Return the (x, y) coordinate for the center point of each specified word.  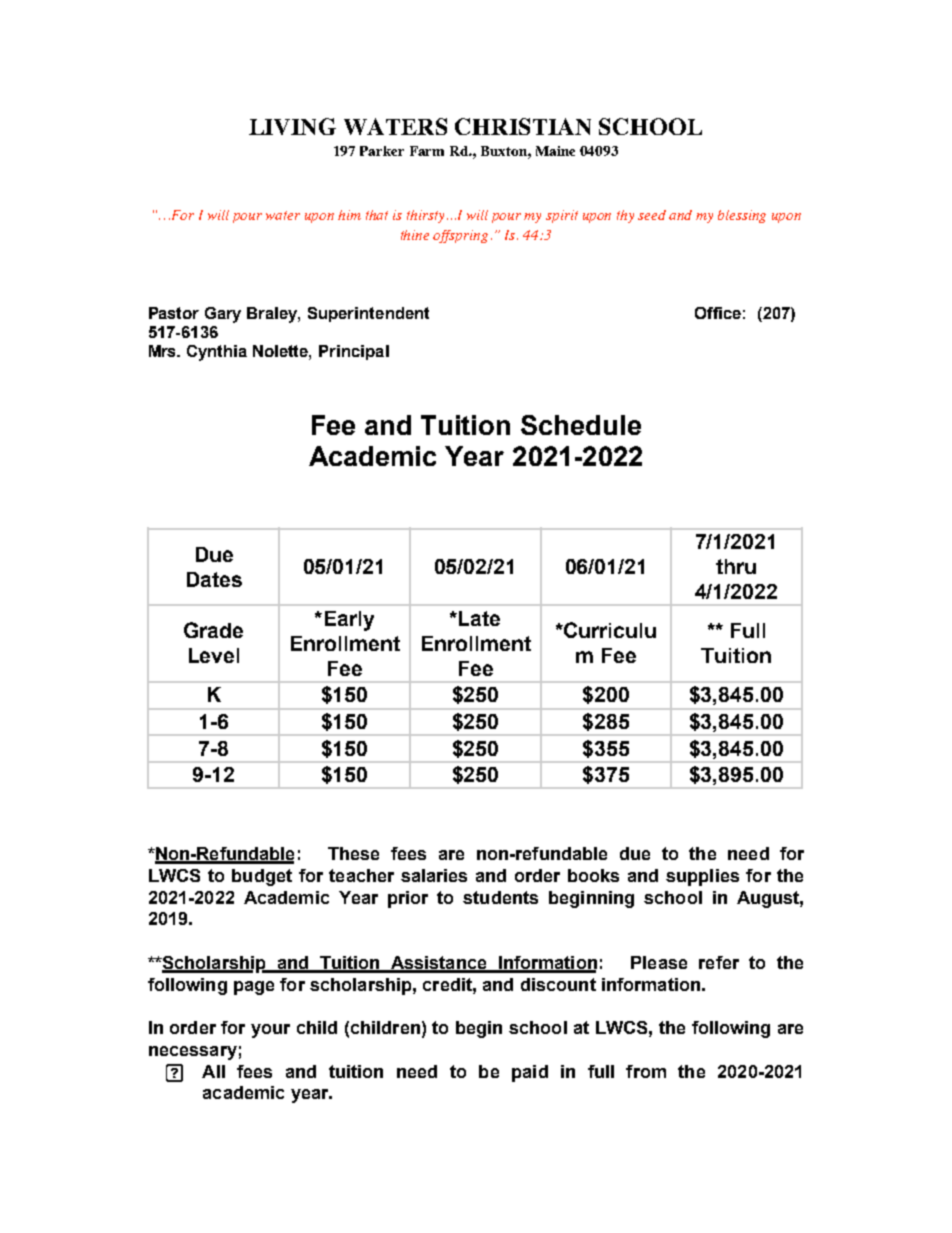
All (213, 1071)
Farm (427, 151)
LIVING (292, 126)
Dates (214, 579)
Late (479, 618)
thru (736, 566)
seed (652, 215)
